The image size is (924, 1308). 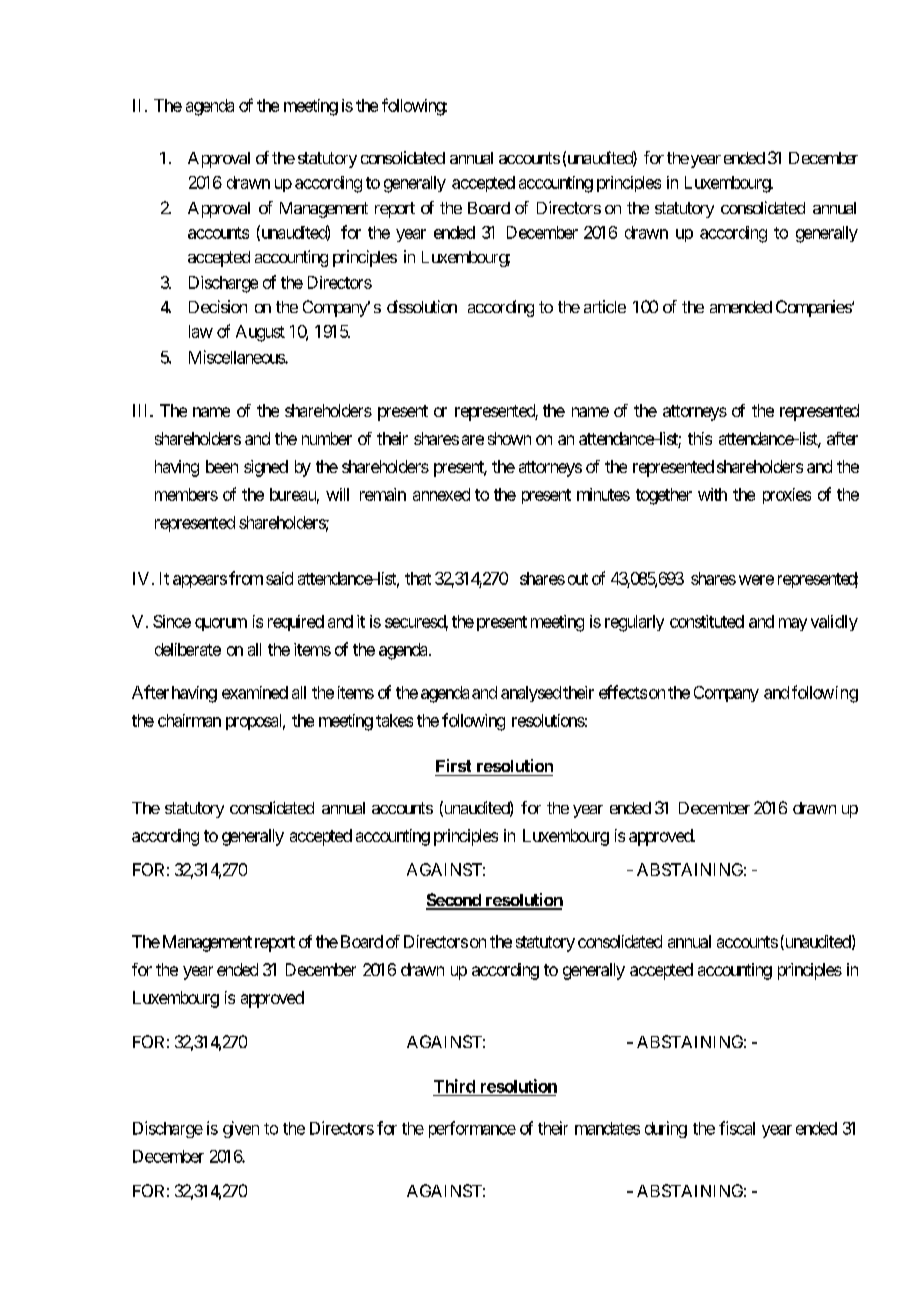 I want to click on said, so click(x=279, y=578).
